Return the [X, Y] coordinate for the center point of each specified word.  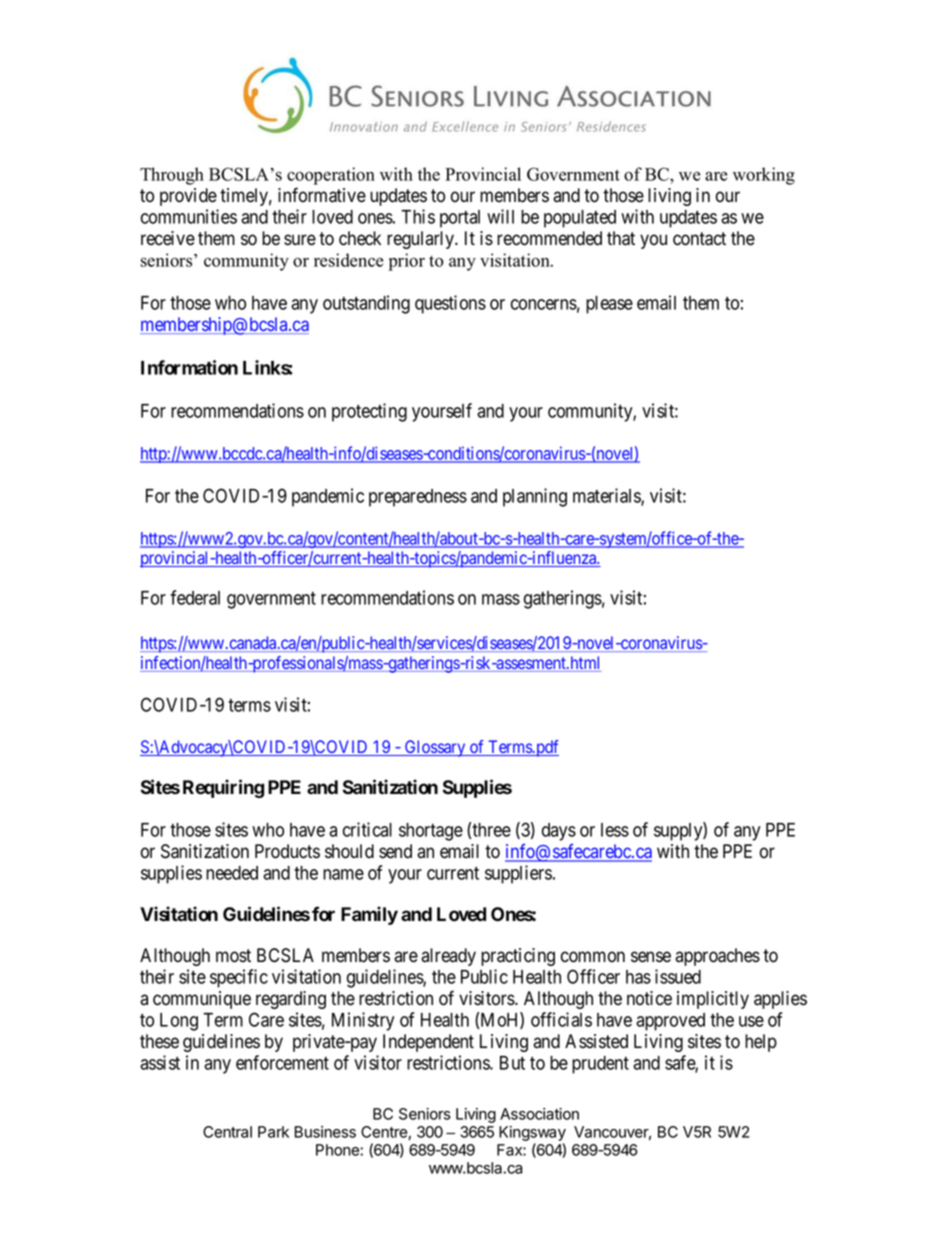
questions [450, 304]
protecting [369, 412]
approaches [717, 957]
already [448, 957]
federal [195, 597]
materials [607, 496]
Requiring [223, 788]
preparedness [418, 498]
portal [460, 219]
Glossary [435, 748]
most [233, 956]
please [609, 305]
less [615, 830]
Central [227, 1132]
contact [699, 239]
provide [188, 197]
